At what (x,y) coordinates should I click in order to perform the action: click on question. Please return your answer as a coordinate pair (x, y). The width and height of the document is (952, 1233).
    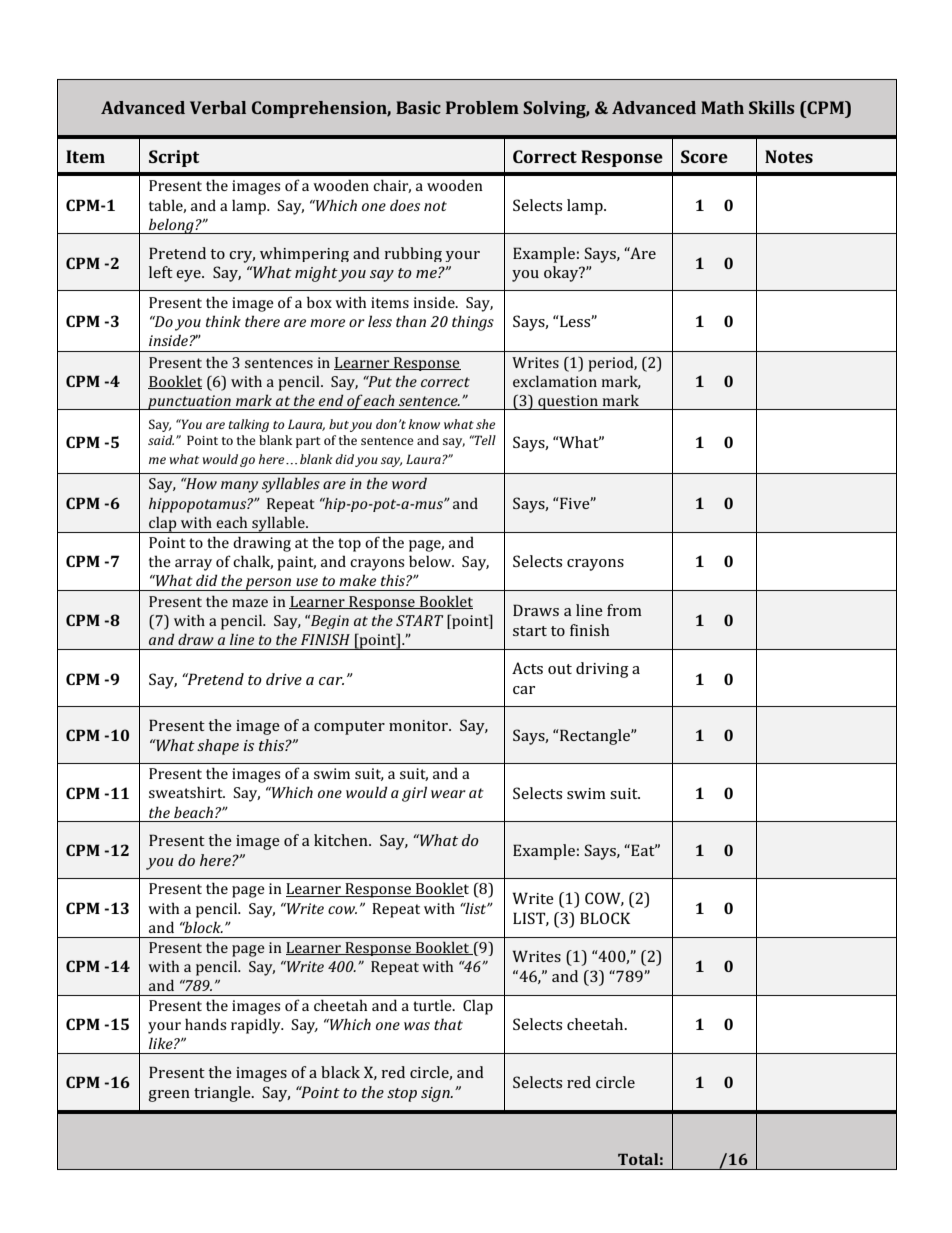
    Looking at the image, I should click on (568, 402).
